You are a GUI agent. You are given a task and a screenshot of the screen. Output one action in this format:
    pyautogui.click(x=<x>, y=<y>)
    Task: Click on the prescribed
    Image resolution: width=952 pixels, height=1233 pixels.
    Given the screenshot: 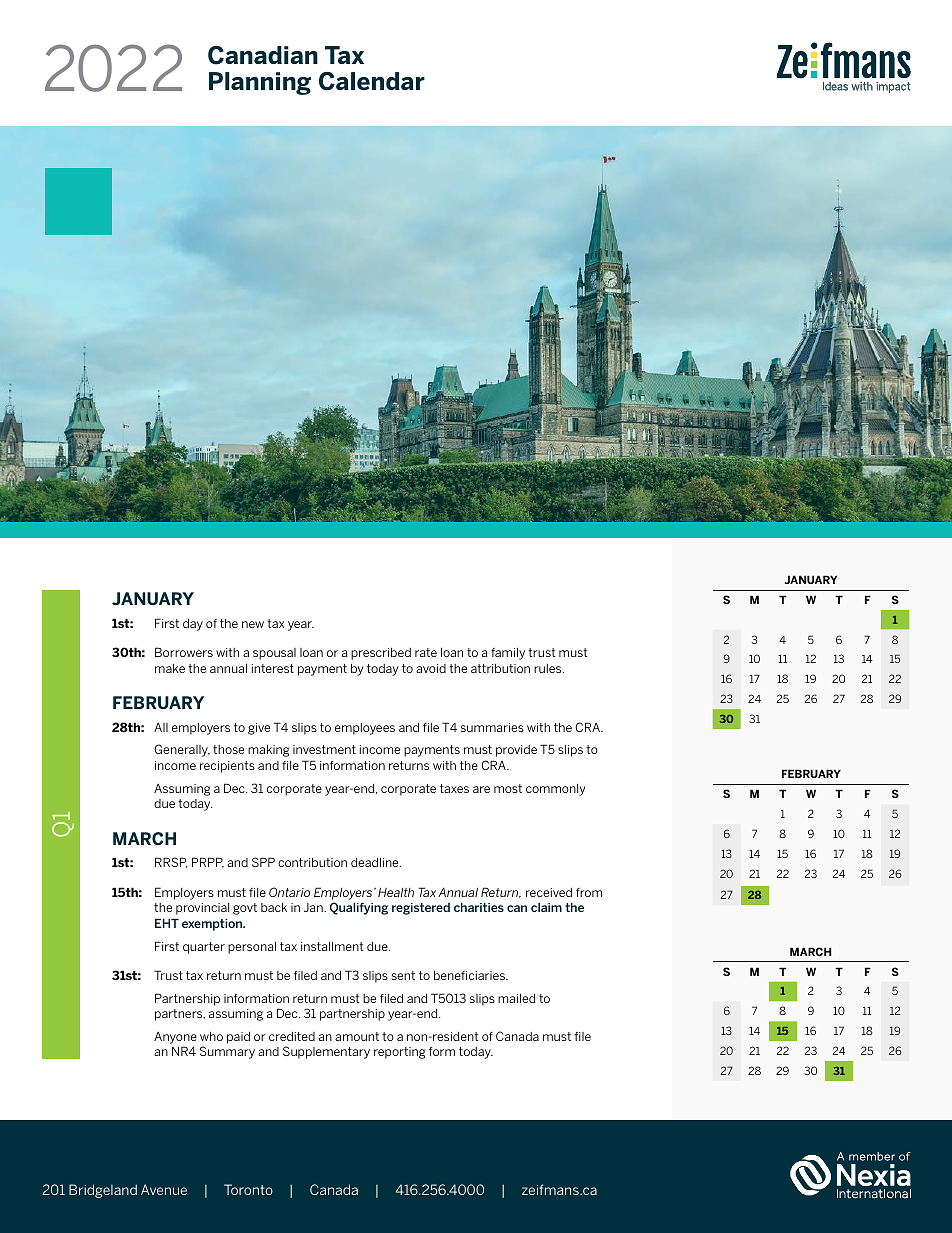 What is the action you would take?
    pyautogui.click(x=381, y=654)
